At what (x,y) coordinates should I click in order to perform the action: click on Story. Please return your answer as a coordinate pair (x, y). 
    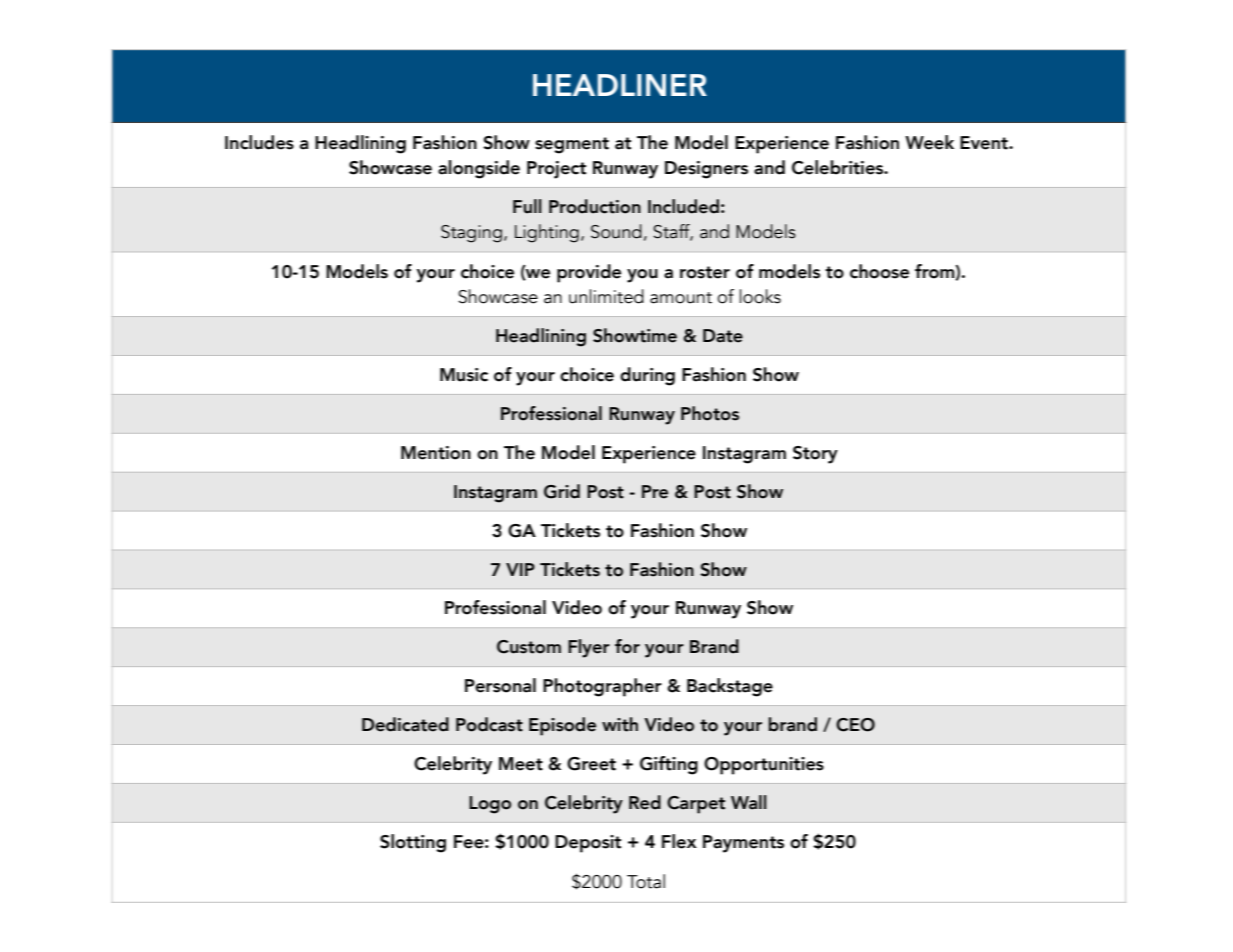
    Looking at the image, I should click on (815, 455).
